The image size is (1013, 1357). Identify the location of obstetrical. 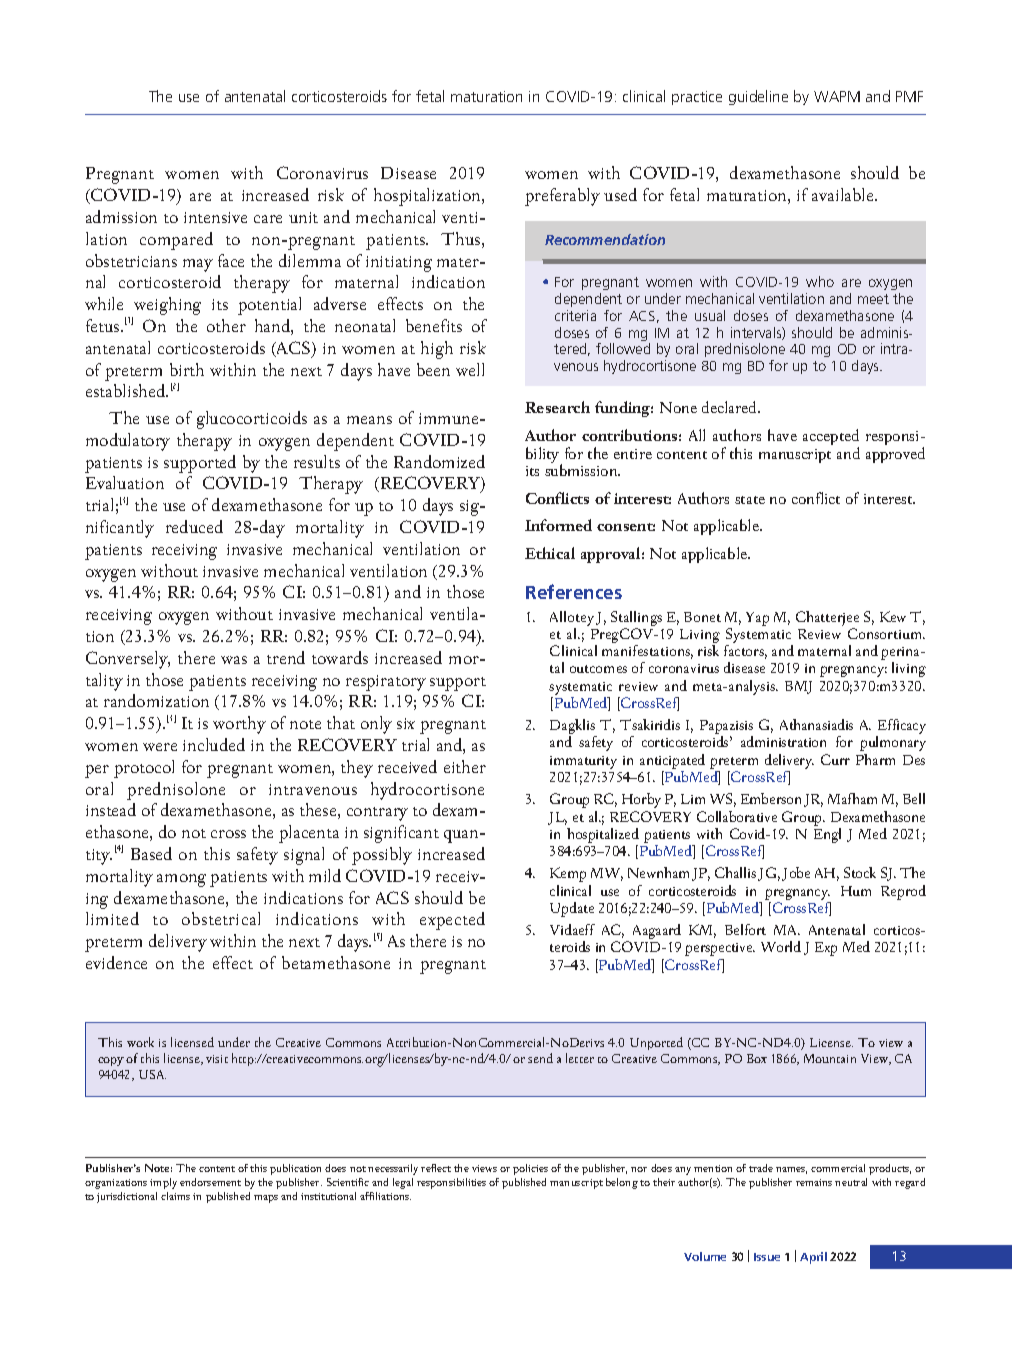
(221, 918).
